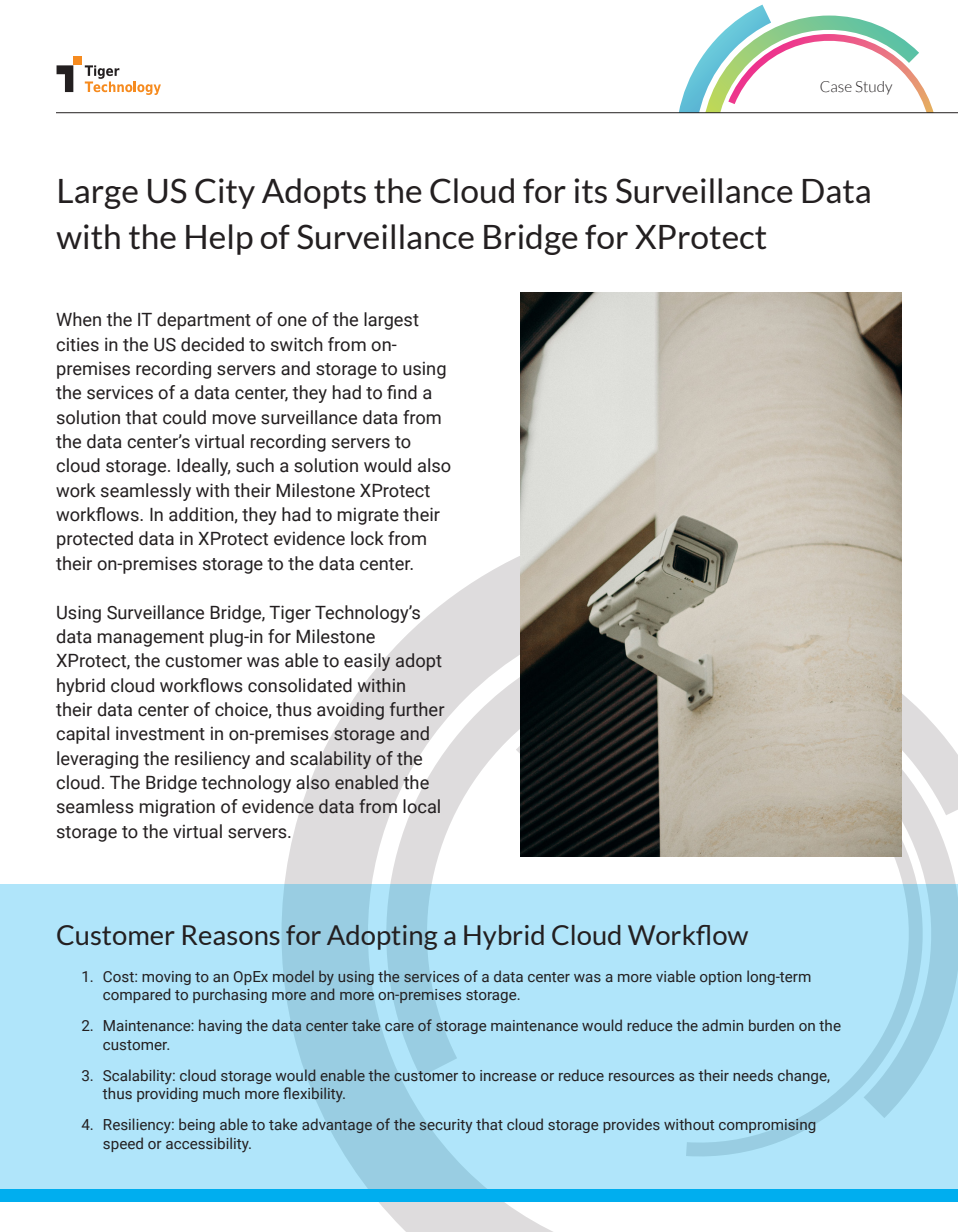 This screenshot has height=1232, width=958. I want to click on its, so click(590, 191).
